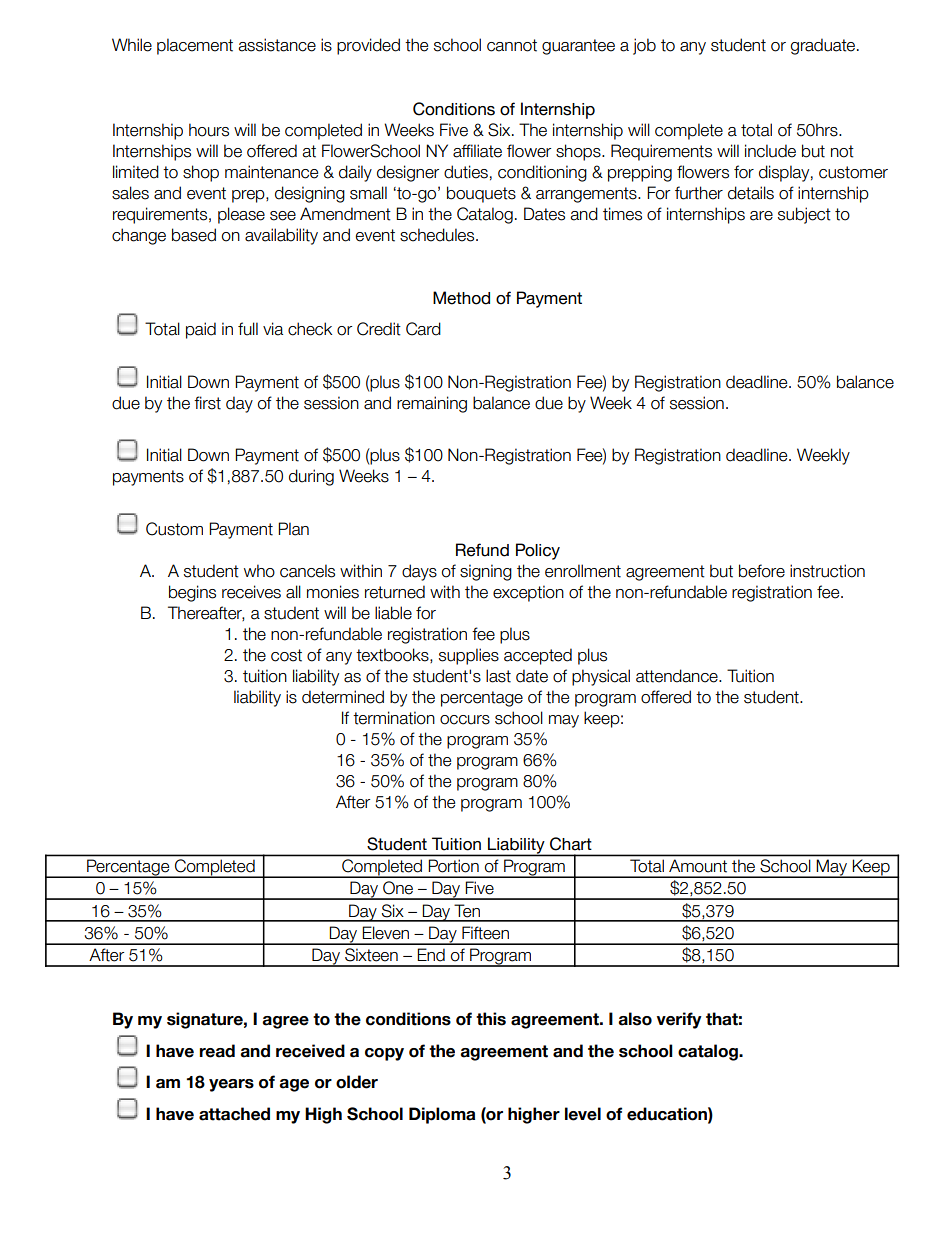 This page has height=1233, width=952. What do you see at coordinates (192, 593) in the page?
I see `begins` at bounding box center [192, 593].
